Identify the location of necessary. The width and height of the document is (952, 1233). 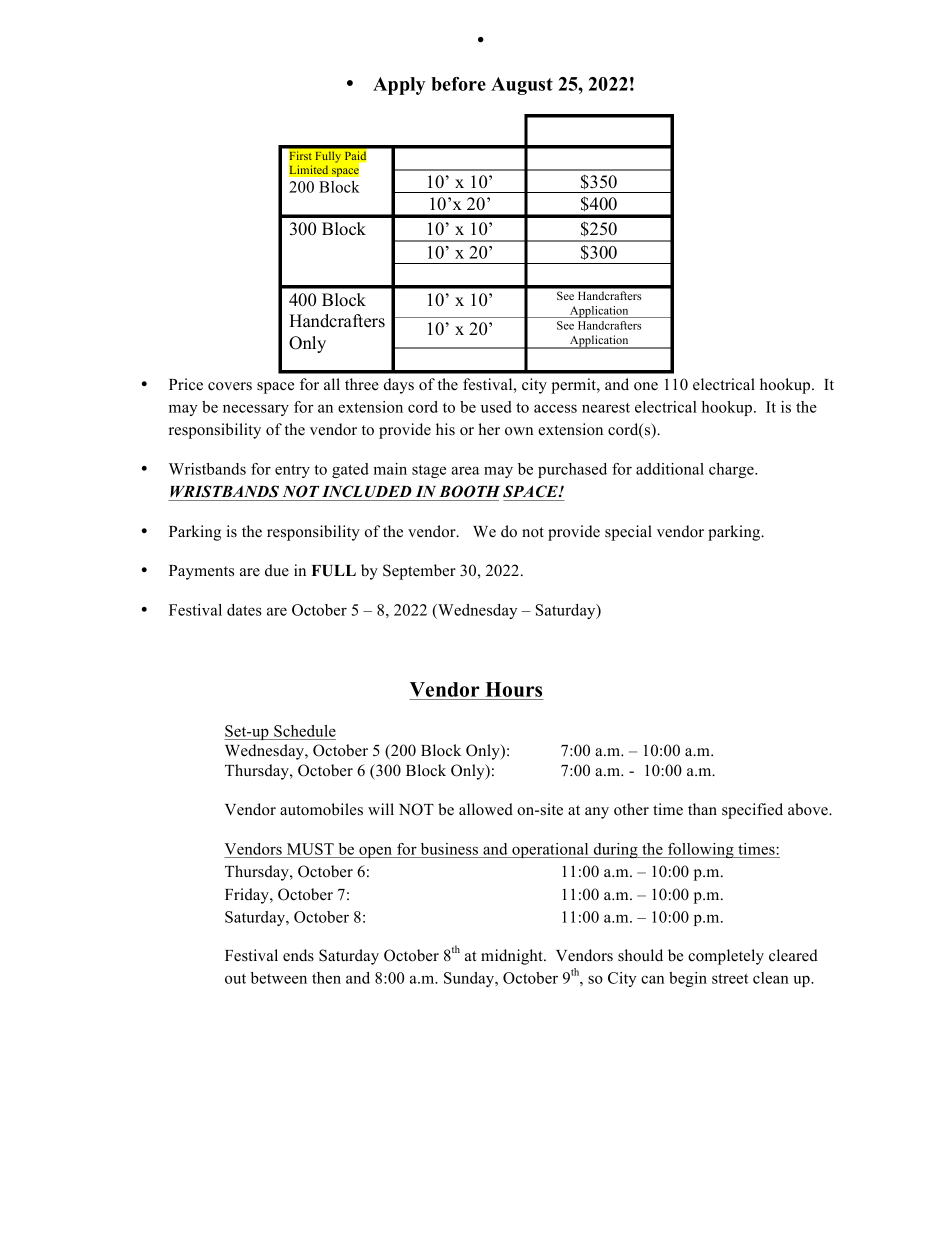
(256, 410).
